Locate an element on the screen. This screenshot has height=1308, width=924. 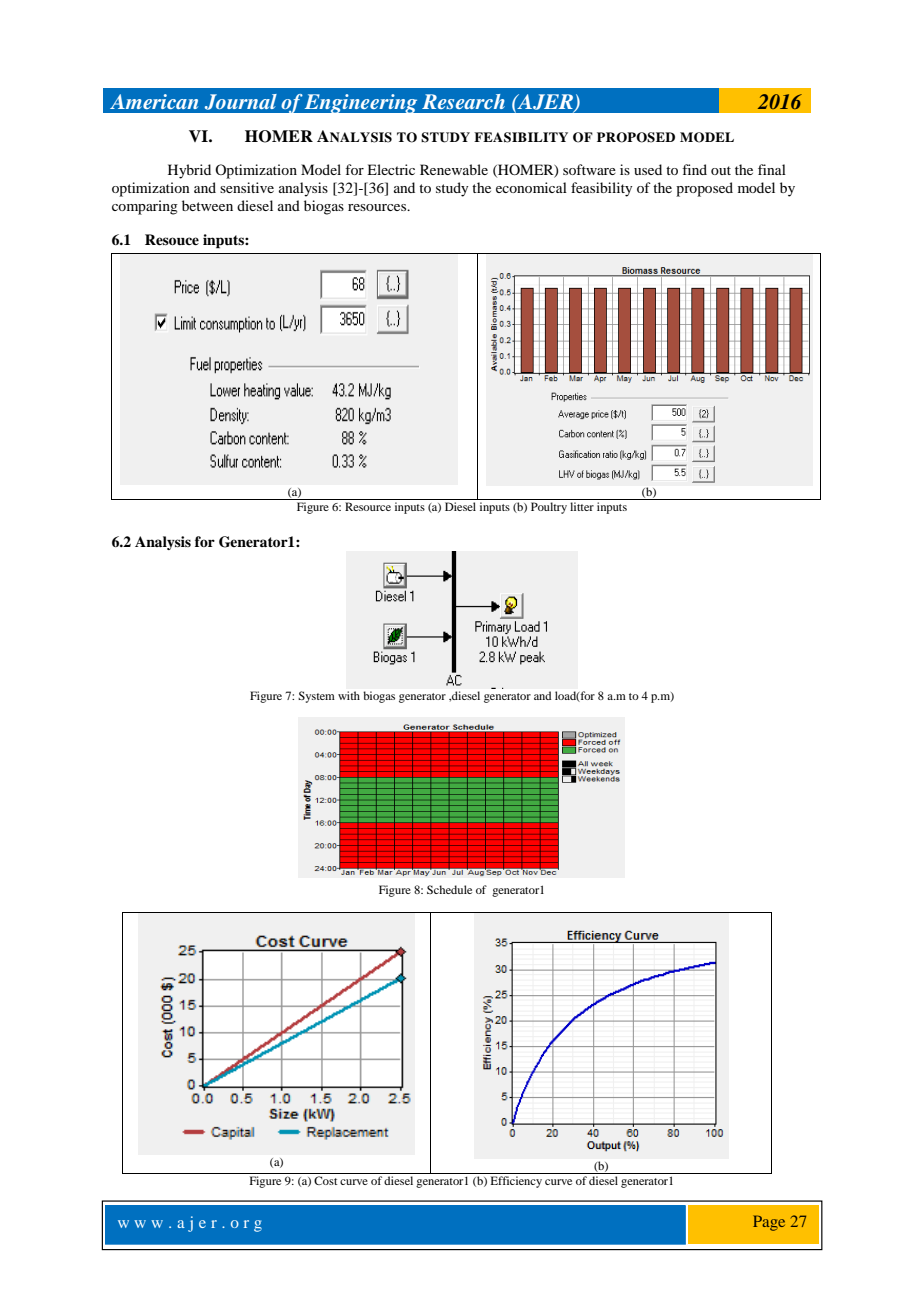
Research is located at coordinates (463, 101).
